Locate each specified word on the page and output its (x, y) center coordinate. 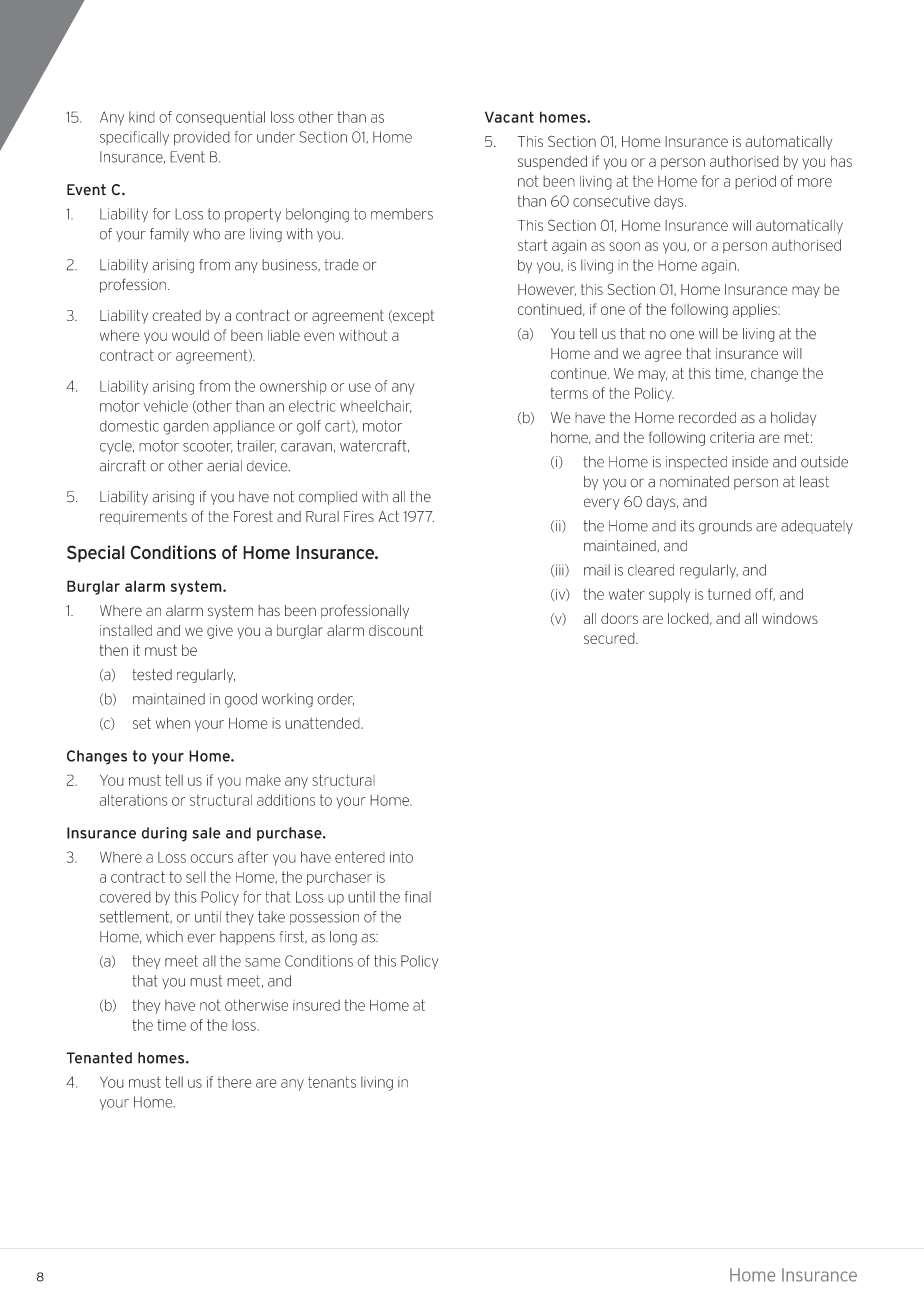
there (234, 1082)
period (755, 182)
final (417, 897)
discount (396, 630)
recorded (707, 418)
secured (610, 638)
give (220, 632)
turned (729, 594)
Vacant (509, 117)
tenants (332, 1082)
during (164, 834)
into (401, 857)
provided (202, 138)
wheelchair (376, 406)
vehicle (166, 406)
